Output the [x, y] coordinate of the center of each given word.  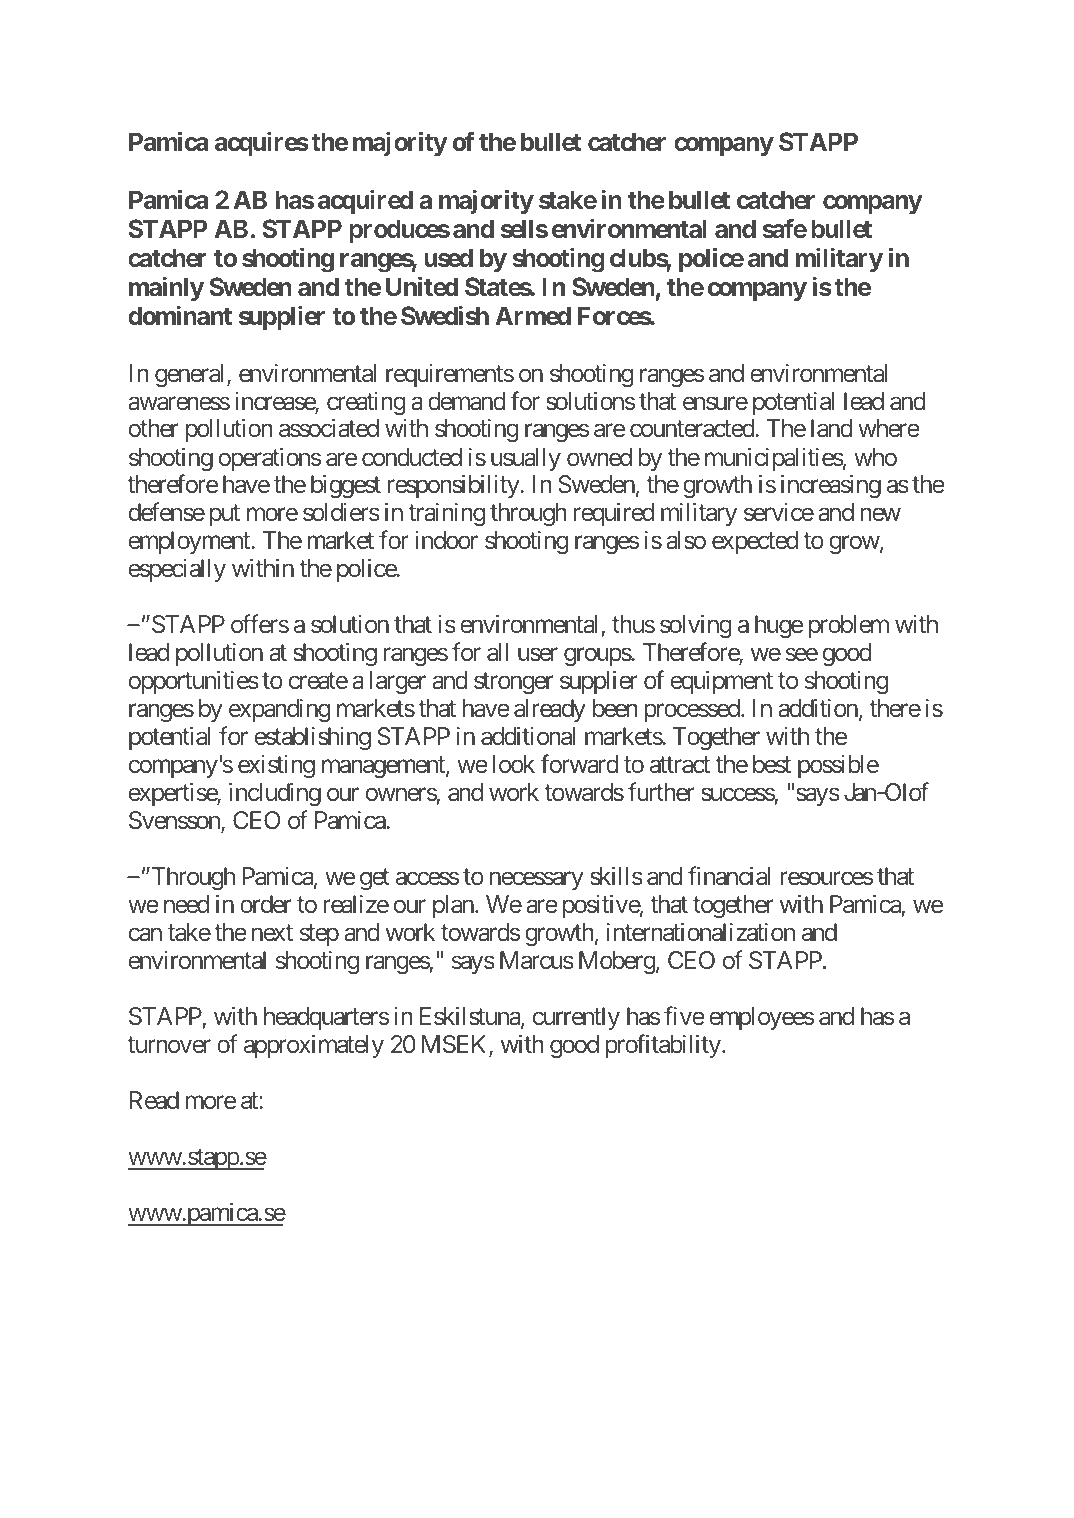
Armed [533, 315]
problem [849, 626]
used [448, 257]
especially [177, 570]
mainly [166, 288]
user [538, 654]
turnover [169, 1045]
